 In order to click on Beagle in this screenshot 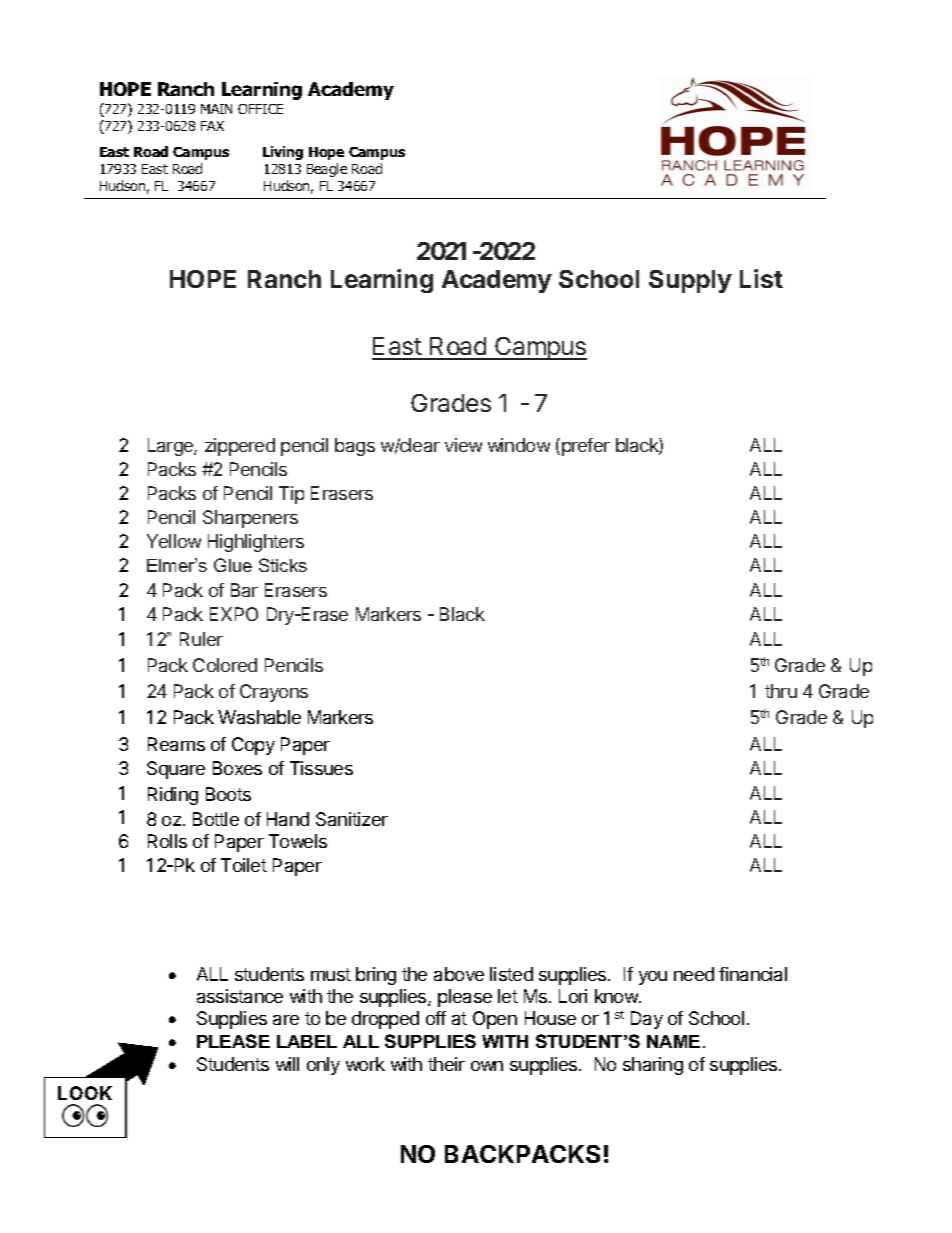, I will do `click(327, 170)`.
